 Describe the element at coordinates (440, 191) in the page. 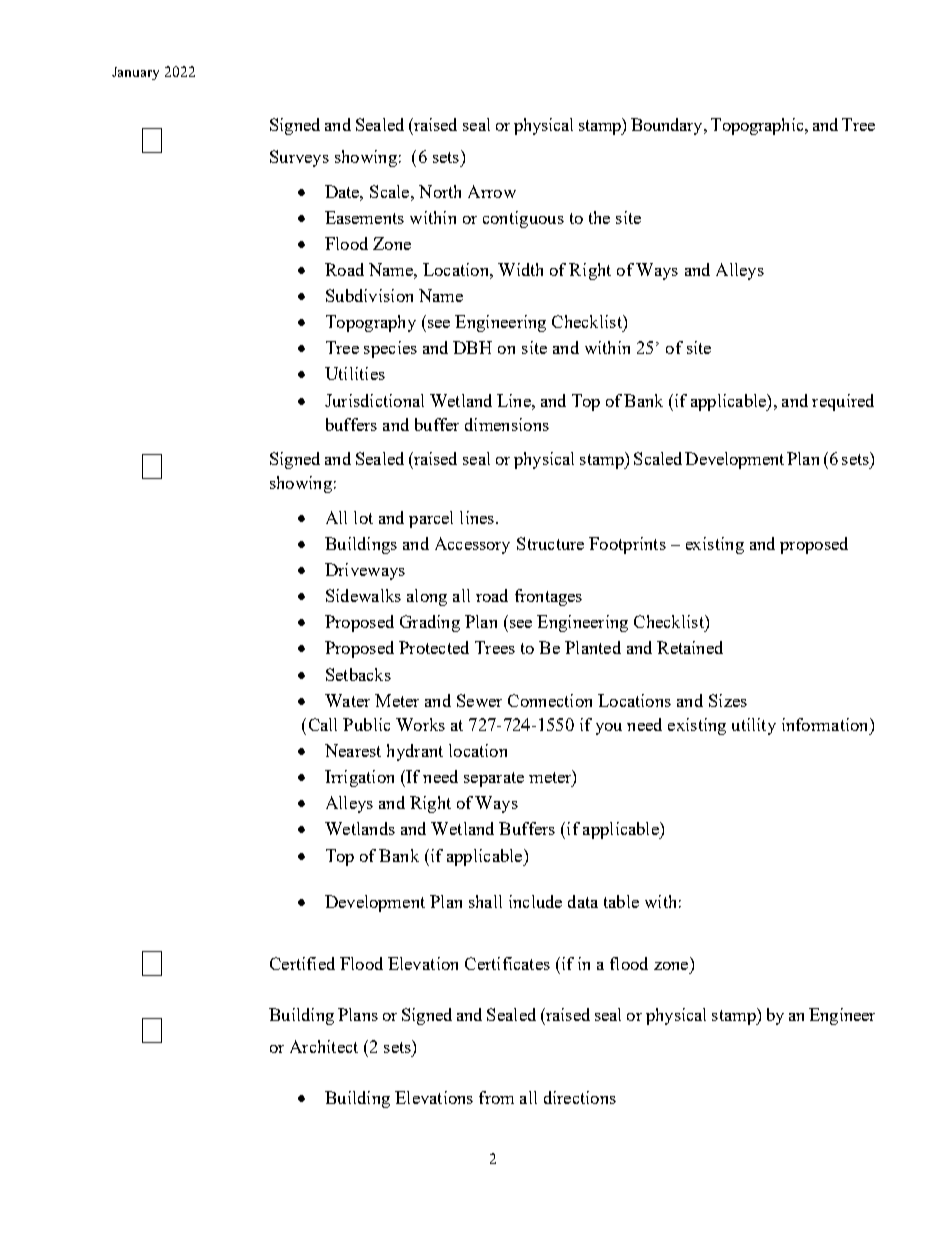

I see `North` at that location.
